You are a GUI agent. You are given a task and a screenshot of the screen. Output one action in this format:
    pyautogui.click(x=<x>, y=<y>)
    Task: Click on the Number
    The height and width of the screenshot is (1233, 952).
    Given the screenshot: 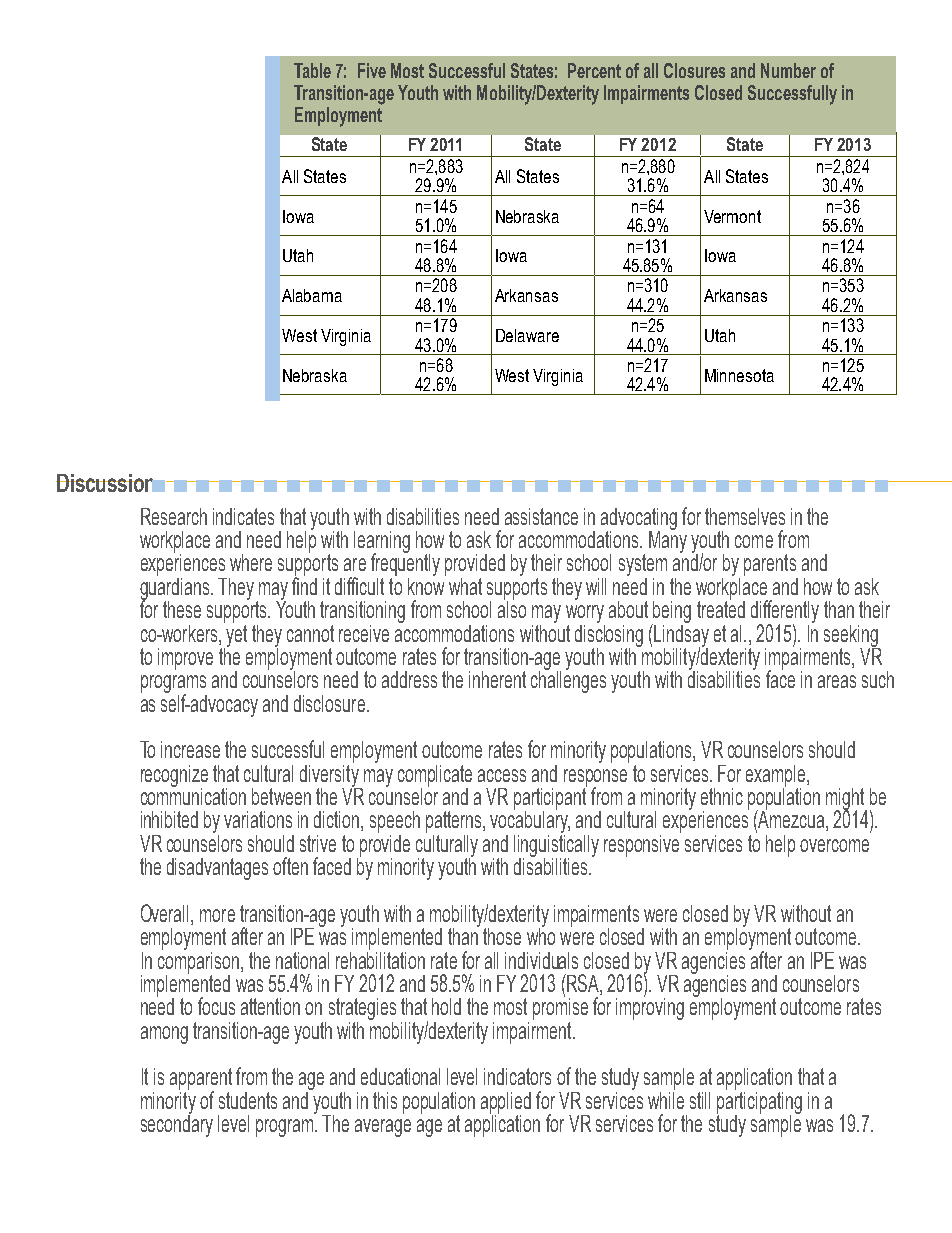 What is the action you would take?
    pyautogui.click(x=788, y=70)
